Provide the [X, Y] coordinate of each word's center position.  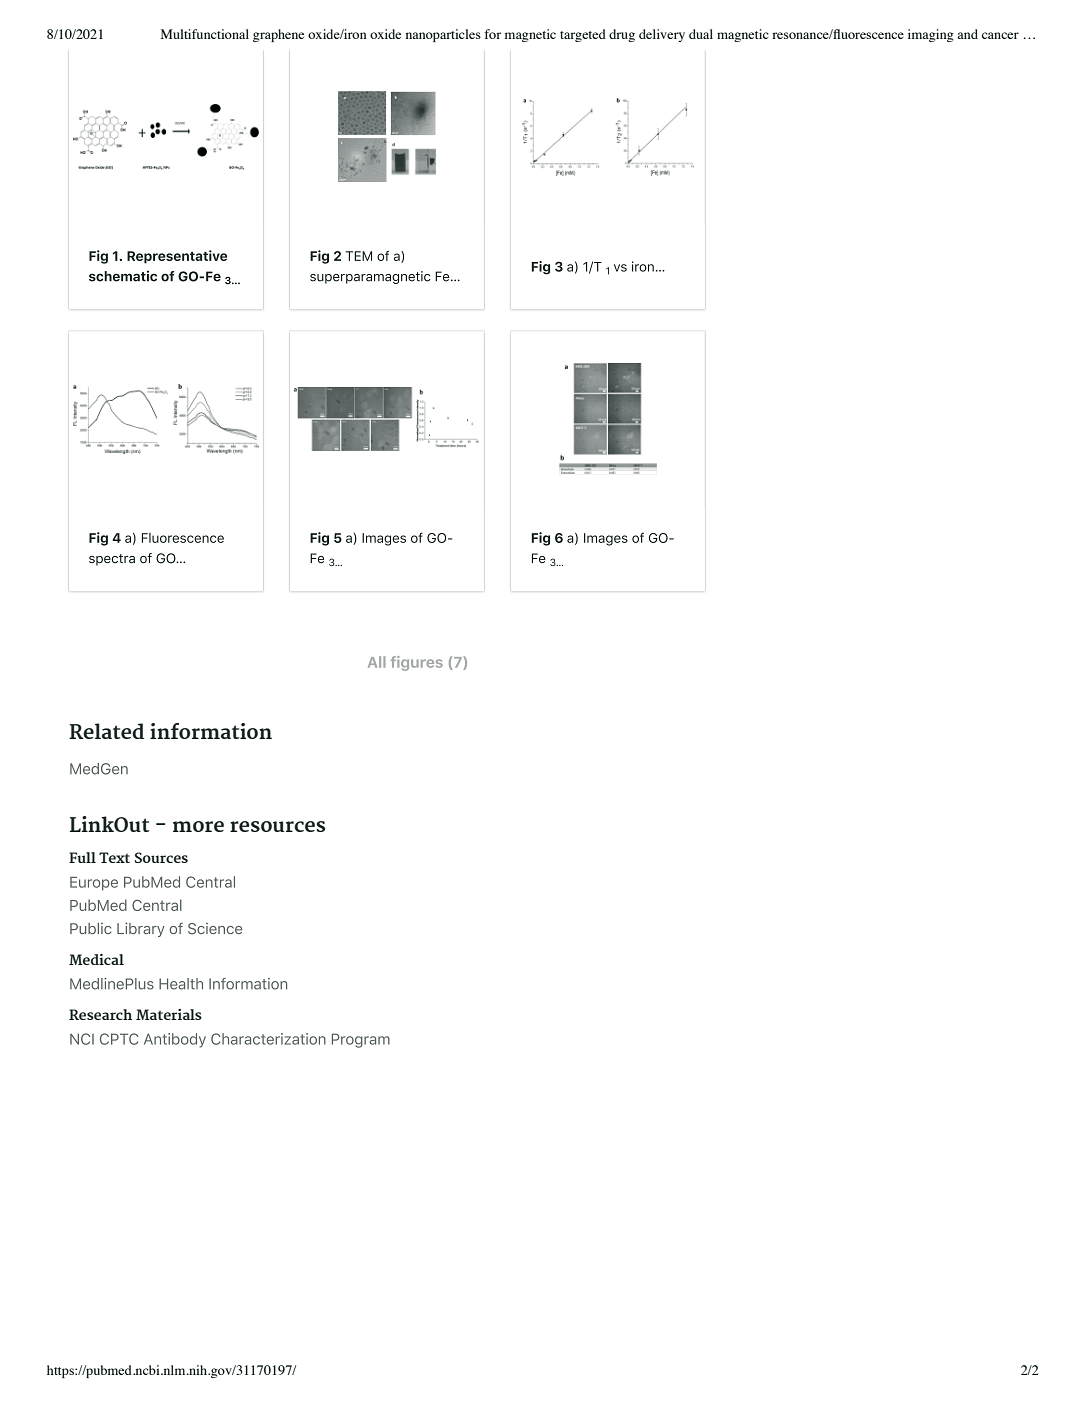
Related [106, 731]
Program [361, 1040]
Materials [169, 1014]
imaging [931, 35]
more [198, 826]
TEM [359, 256]
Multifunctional [205, 34]
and [967, 34]
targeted [583, 35]
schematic [123, 276]
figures [417, 663]
